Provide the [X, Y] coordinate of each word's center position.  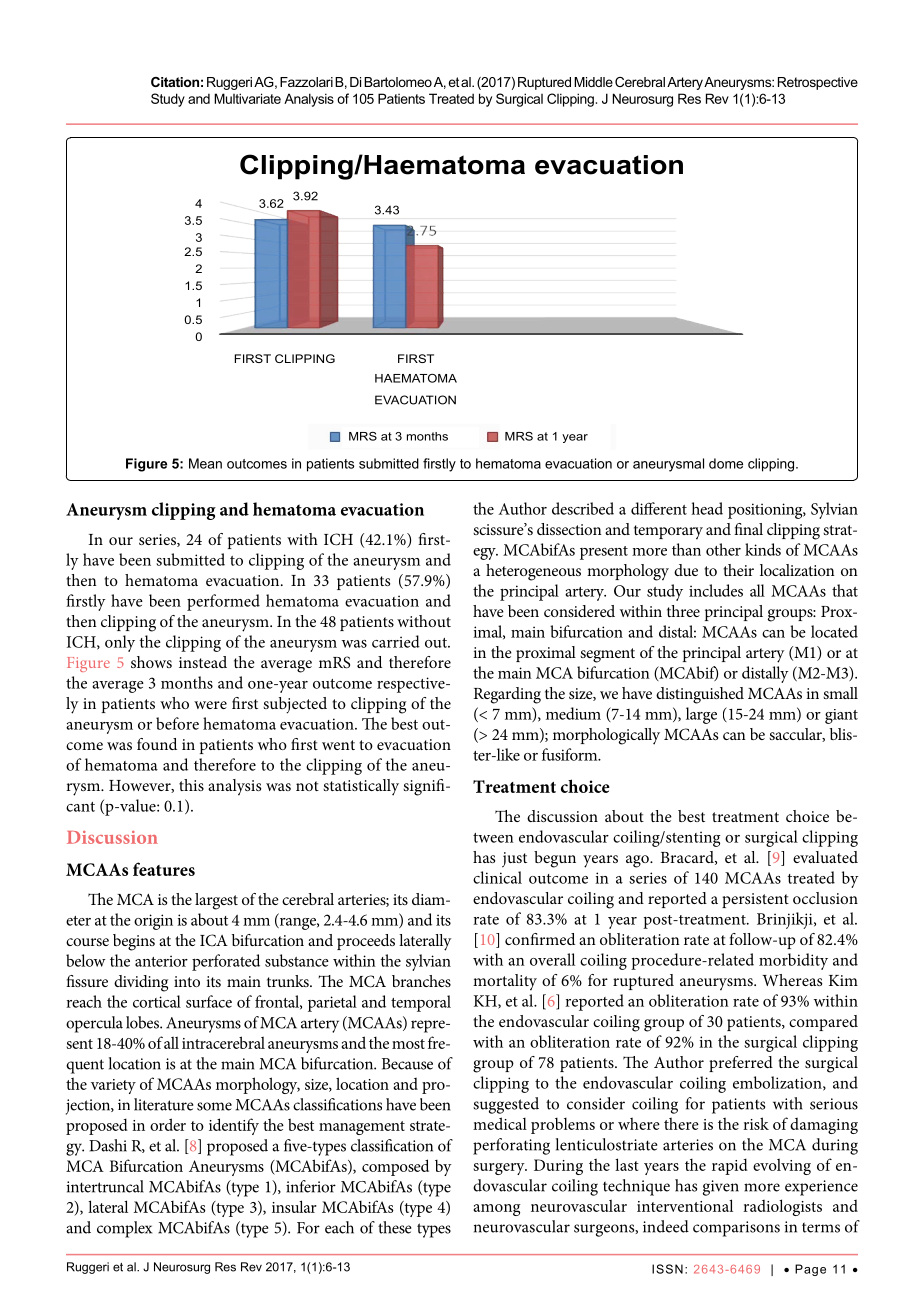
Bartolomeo [398, 82]
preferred [741, 1064]
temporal [421, 1003]
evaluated [825, 857]
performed [223, 602]
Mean [205, 463]
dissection [569, 529]
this [191, 785]
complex [124, 1229]
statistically [361, 787]
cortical [157, 1001]
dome [726, 463]
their [738, 570]
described [583, 508]
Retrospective [818, 83]
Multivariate [247, 98]
